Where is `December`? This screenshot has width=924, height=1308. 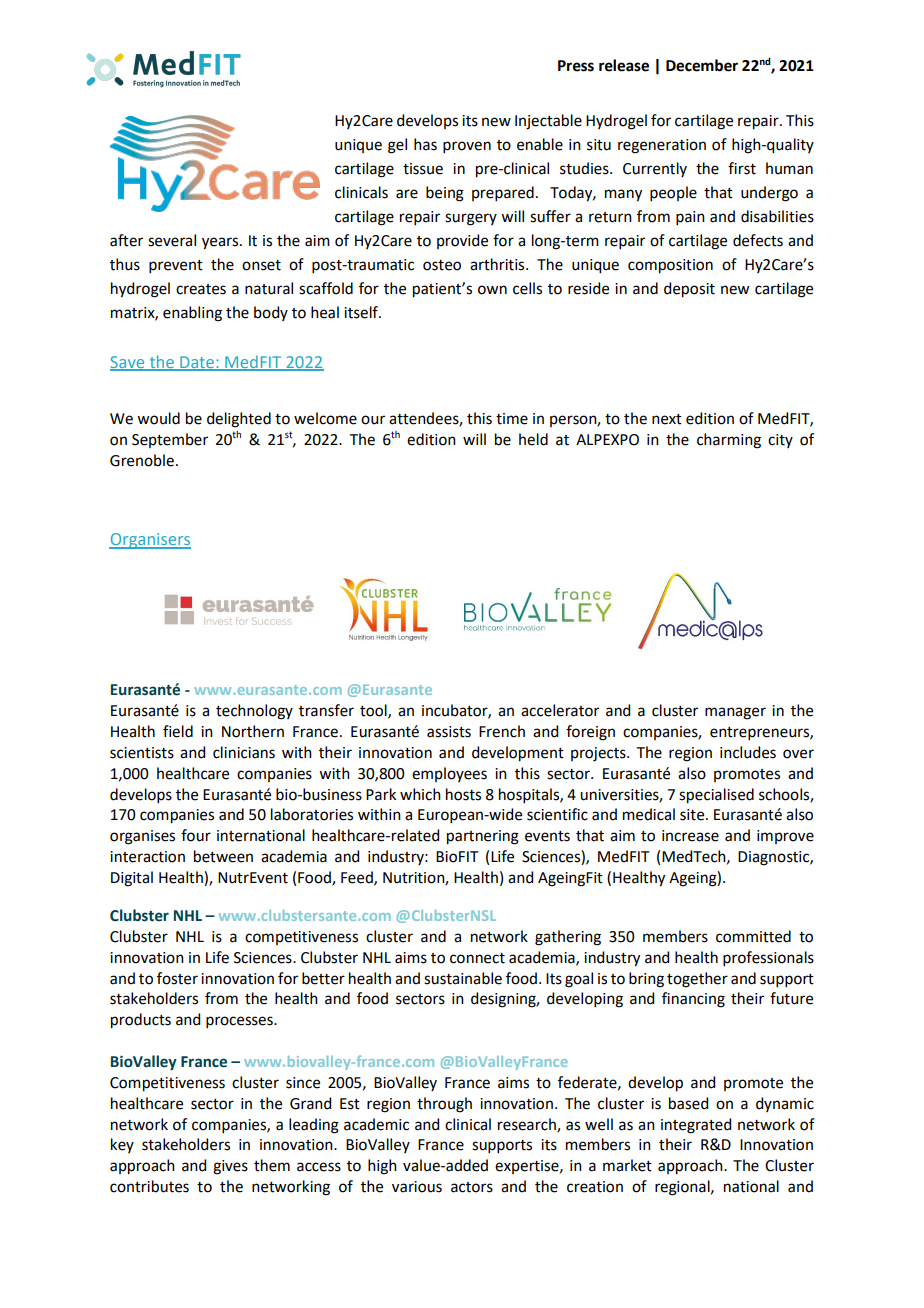 December is located at coordinates (702, 65).
